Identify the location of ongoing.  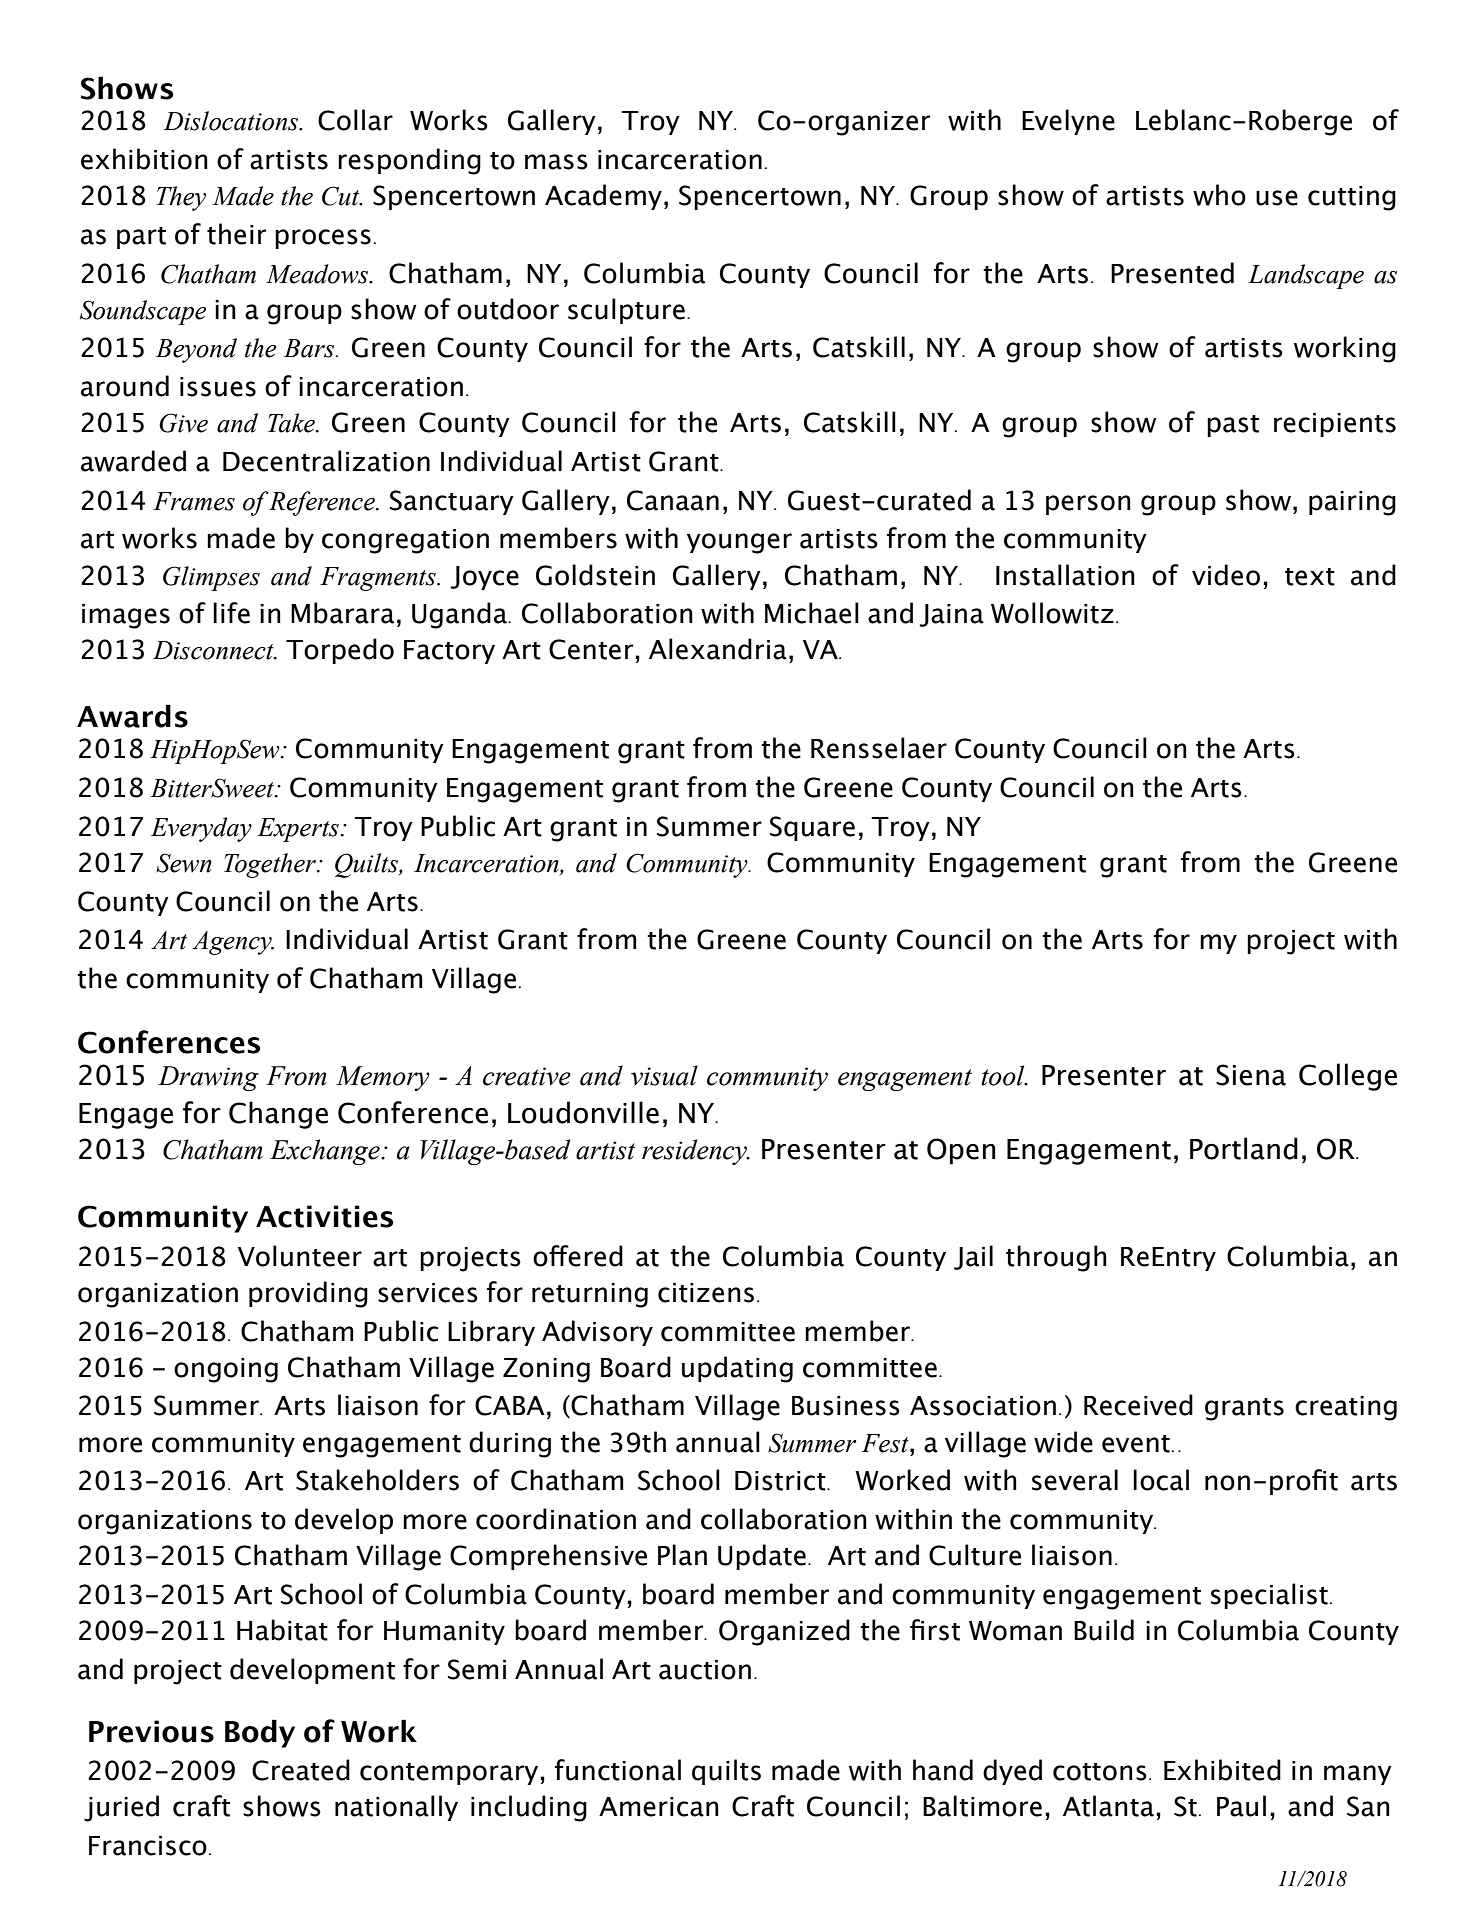
(226, 1370).
